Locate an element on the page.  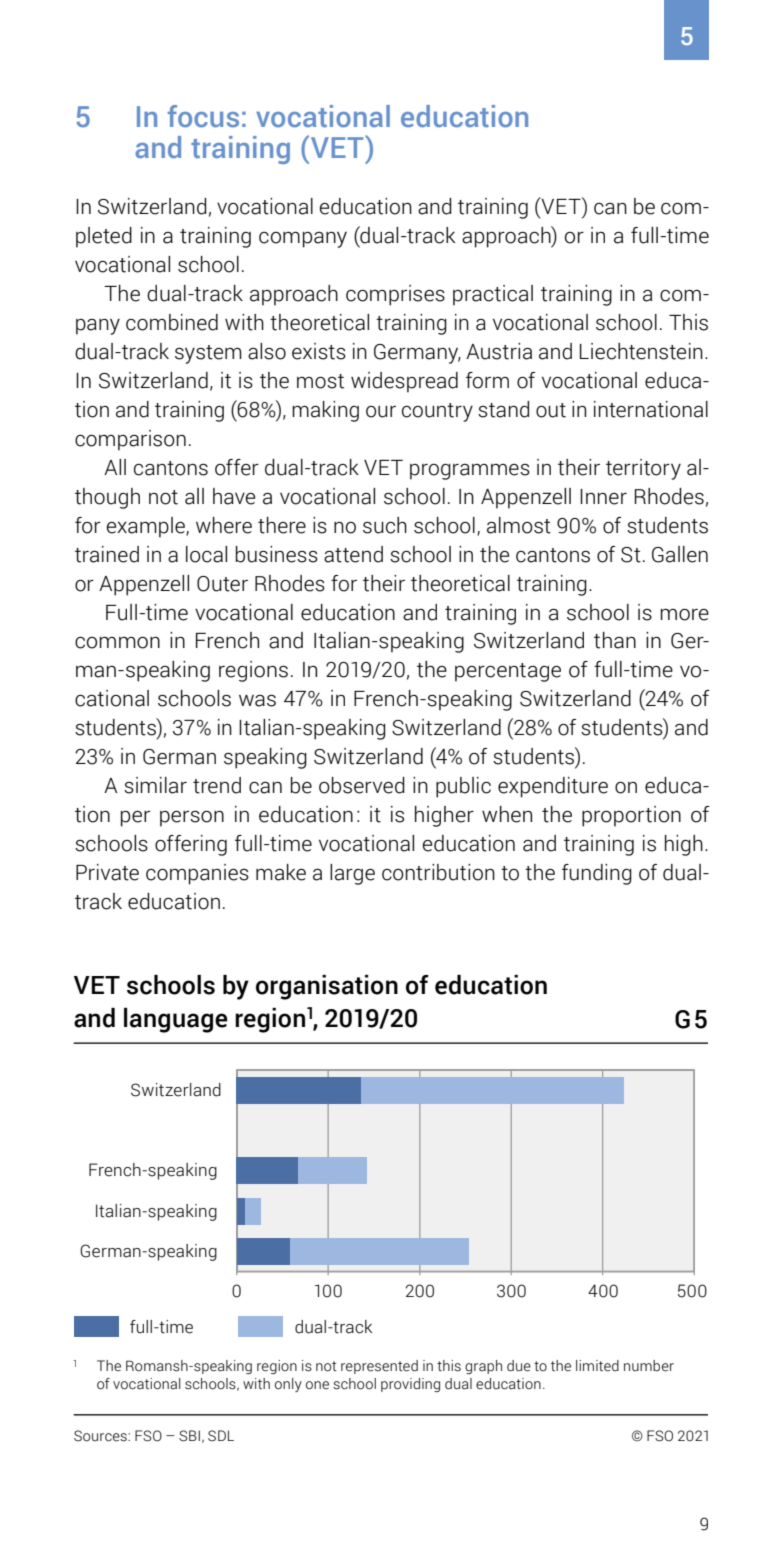
such is located at coordinates (385, 525).
